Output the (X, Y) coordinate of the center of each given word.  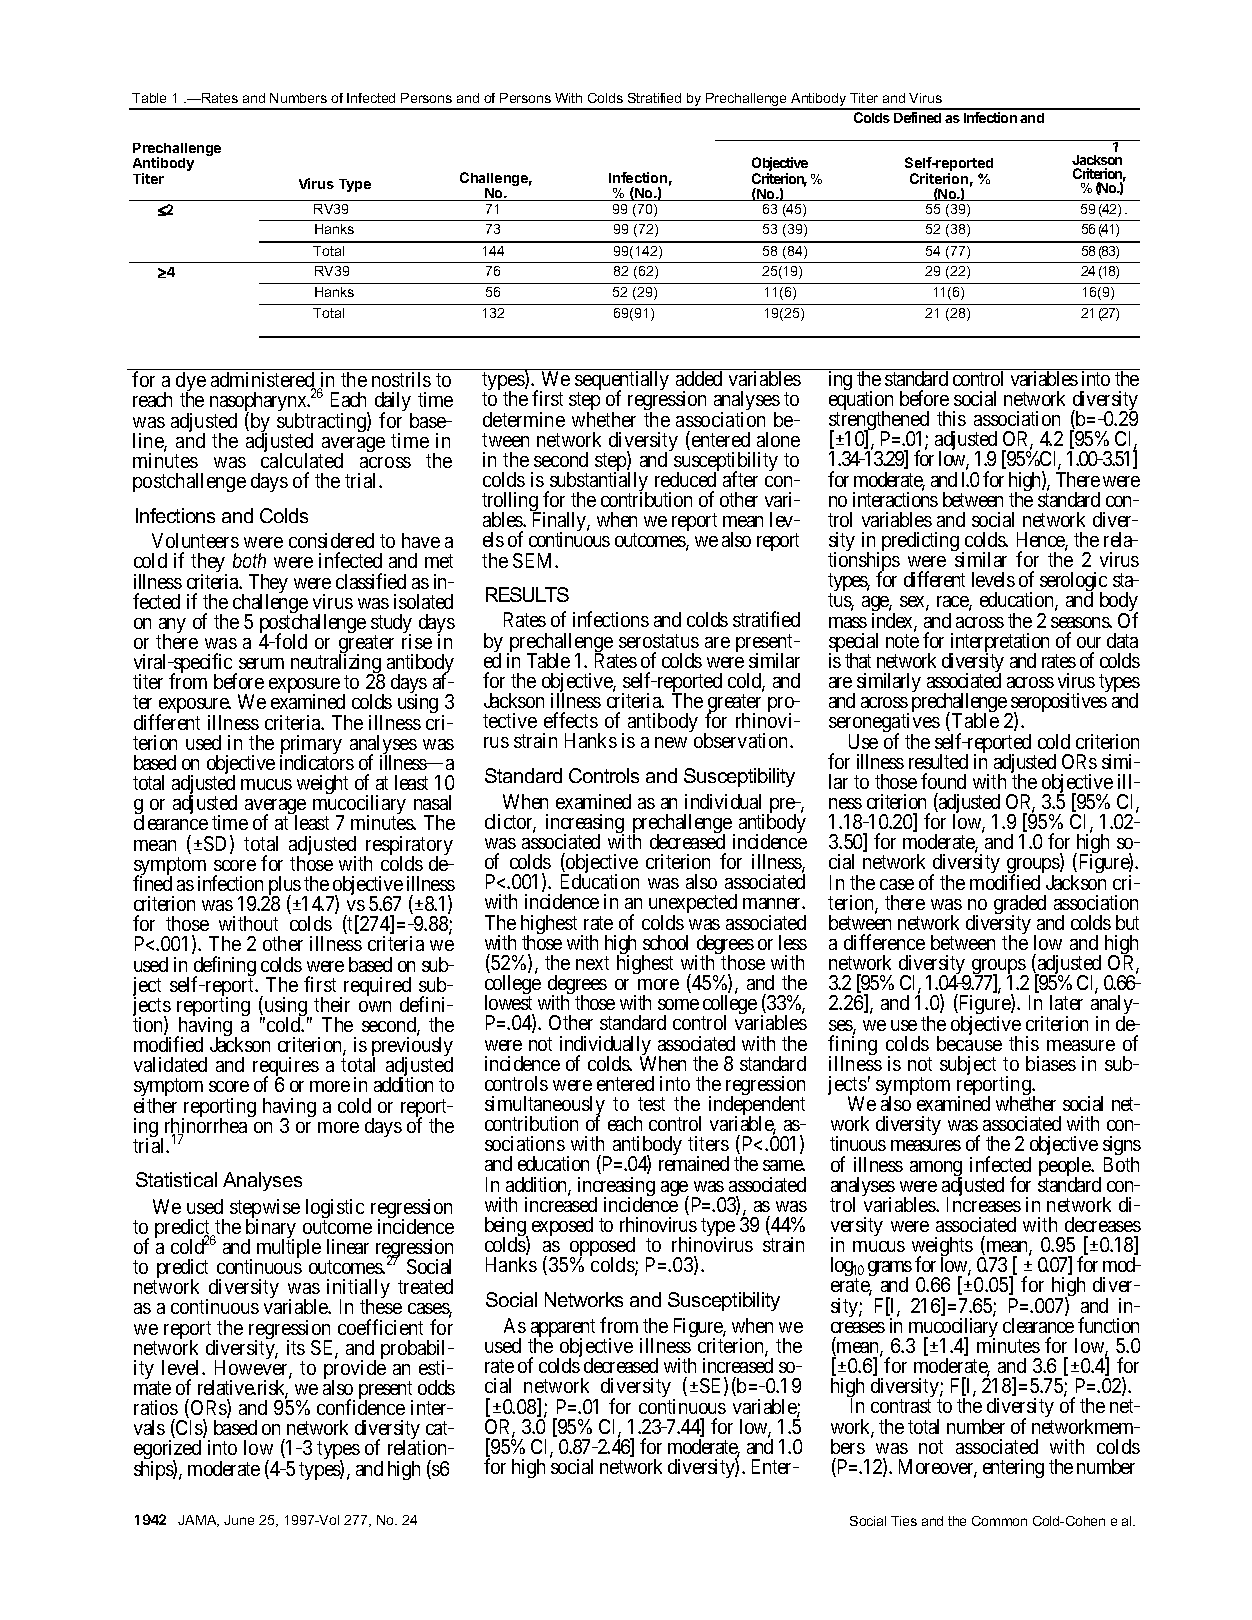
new (671, 742)
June (239, 1520)
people (1066, 1168)
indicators (317, 762)
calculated (302, 460)
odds (436, 1387)
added (699, 378)
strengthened (879, 422)
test (651, 1104)
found (943, 781)
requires (286, 1068)
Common (999, 1521)
